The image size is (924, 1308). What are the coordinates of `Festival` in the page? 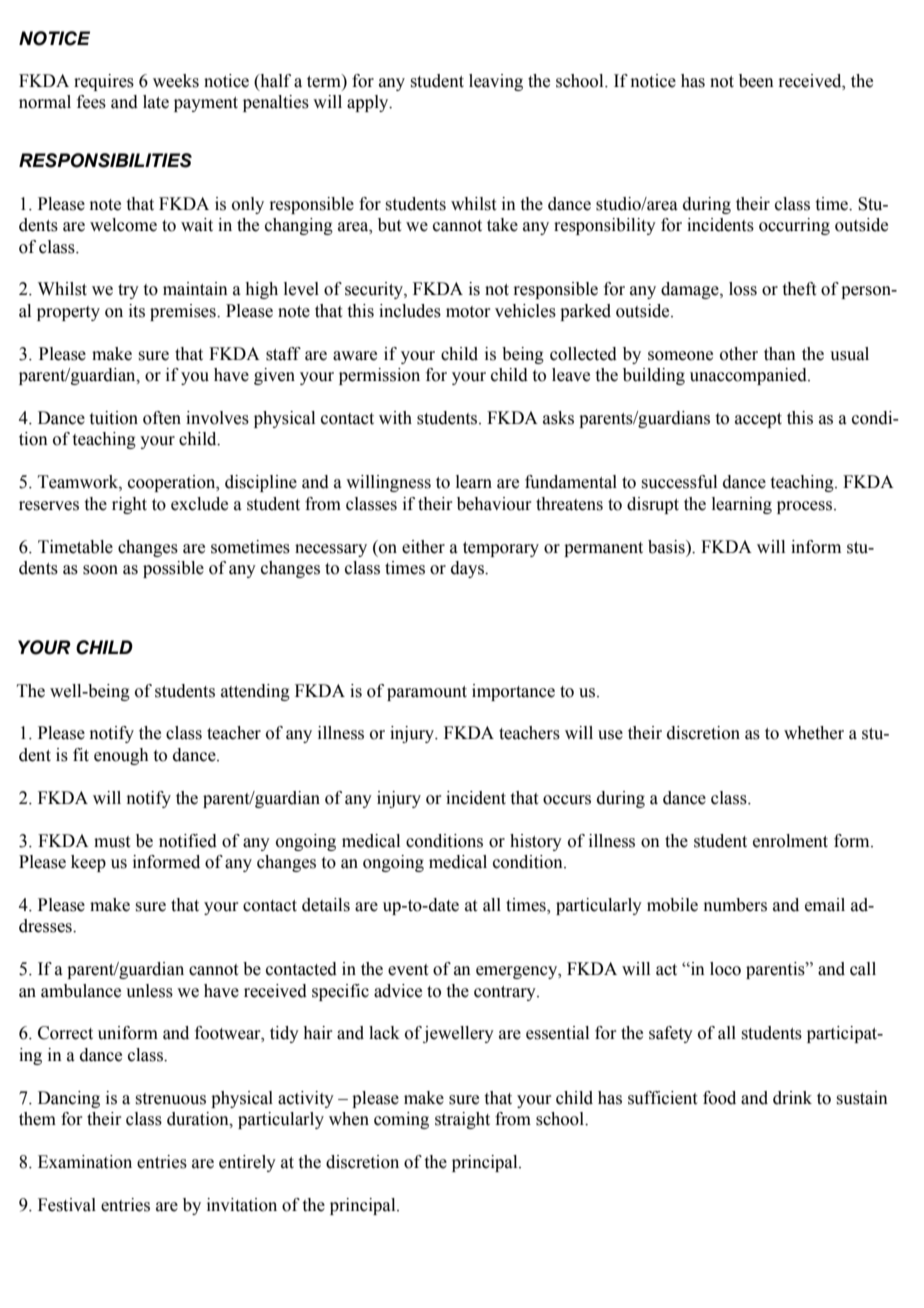 It's located at (67, 1205).
